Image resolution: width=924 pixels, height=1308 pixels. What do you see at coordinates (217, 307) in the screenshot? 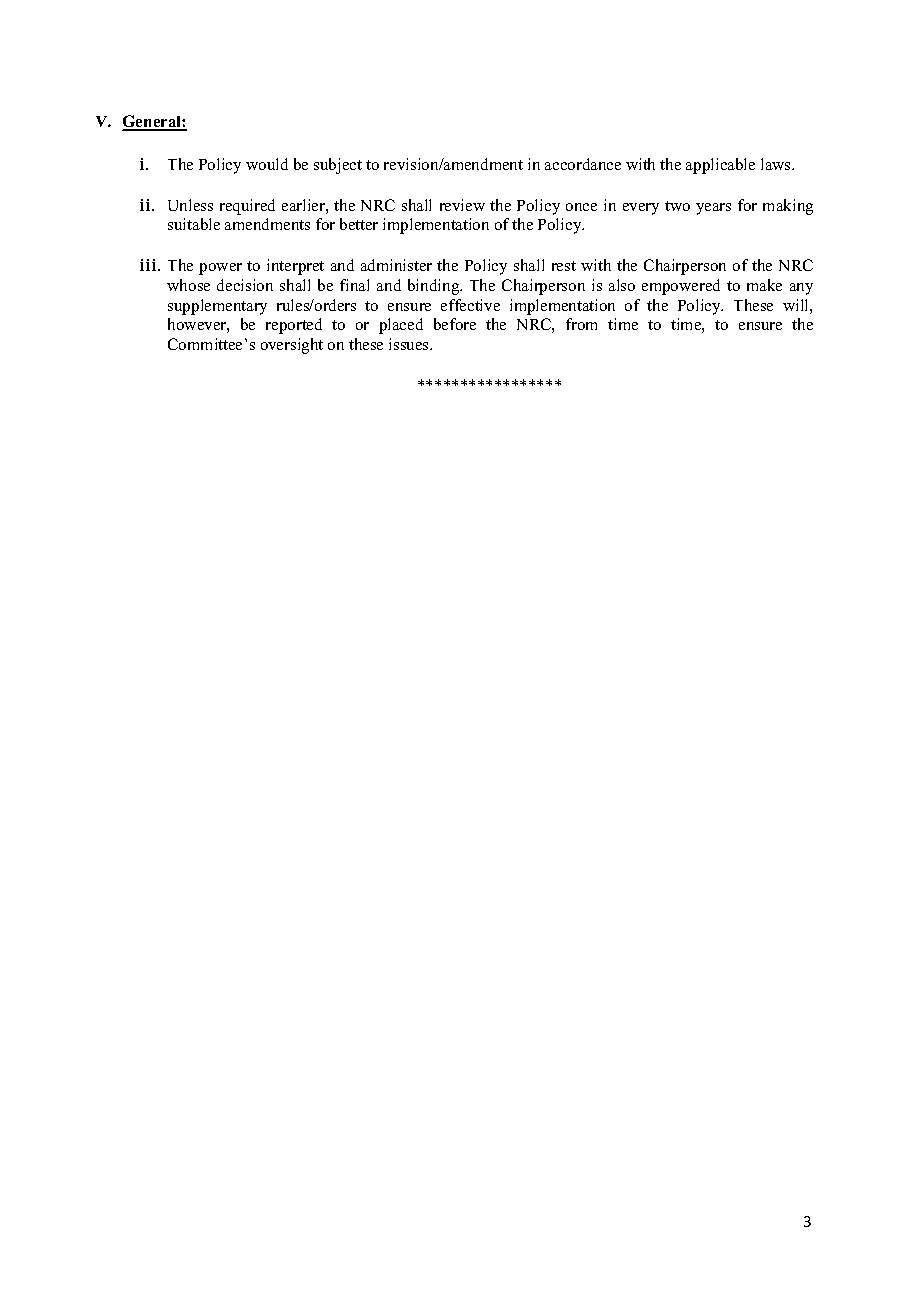
I see `supplementary` at bounding box center [217, 307].
